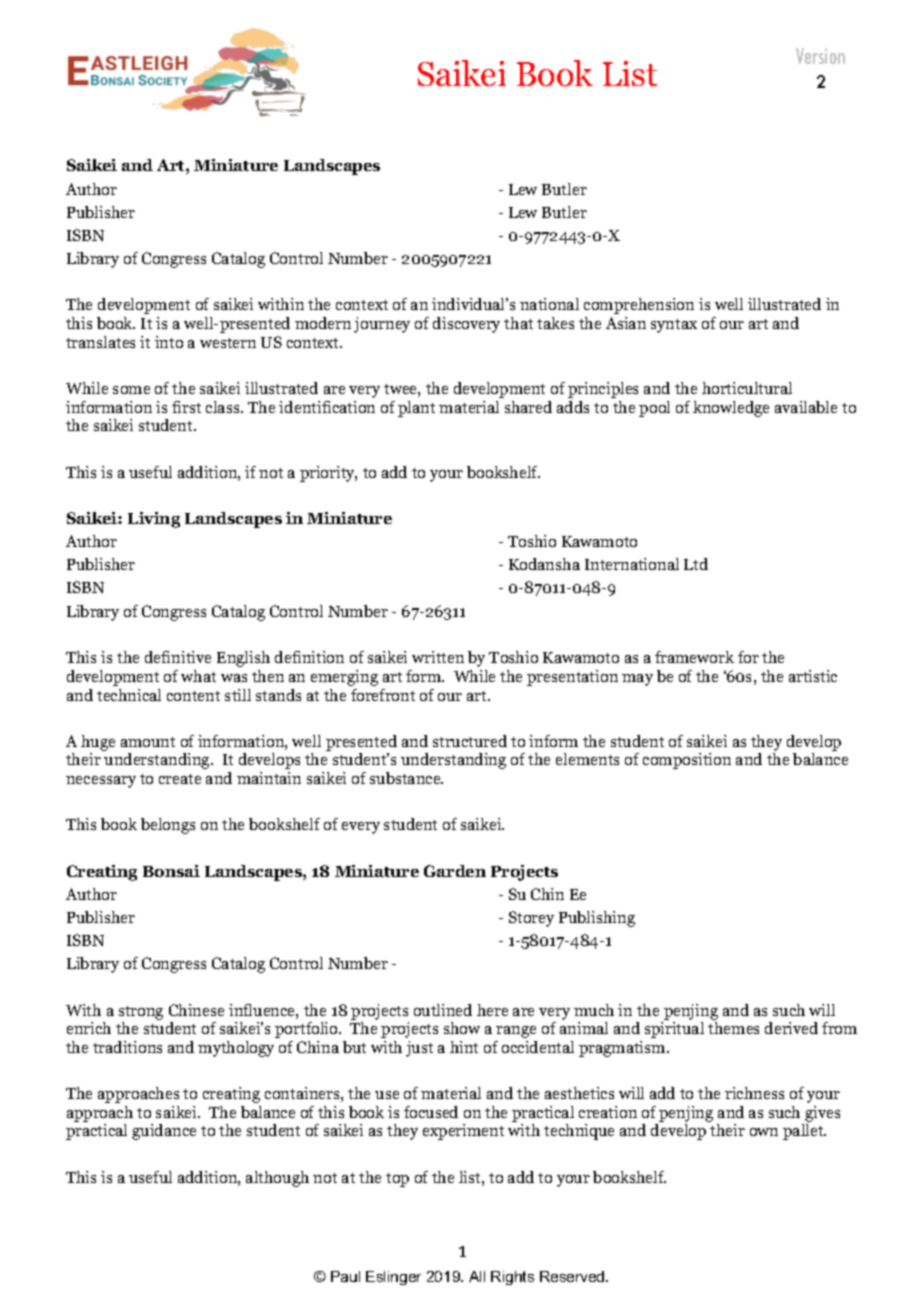 The image size is (924, 1308). What do you see at coordinates (512, 1278) in the screenshot?
I see `Rights` at bounding box center [512, 1278].
